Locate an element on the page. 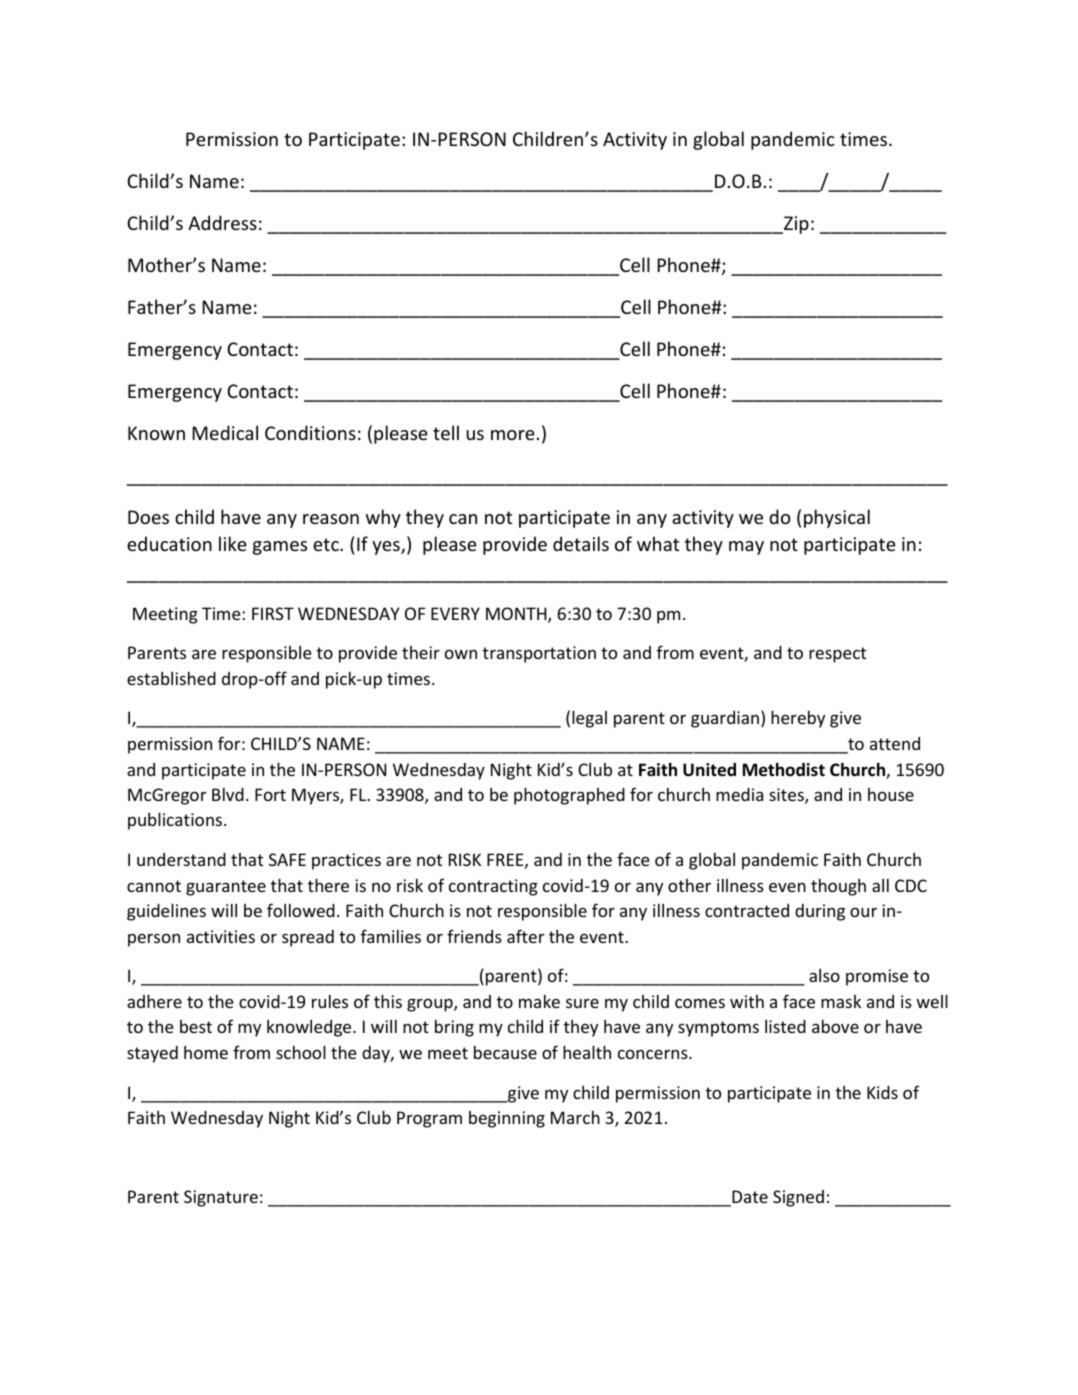 The width and height of the document is (1078, 1395). Signature is located at coordinates (221, 1198).
